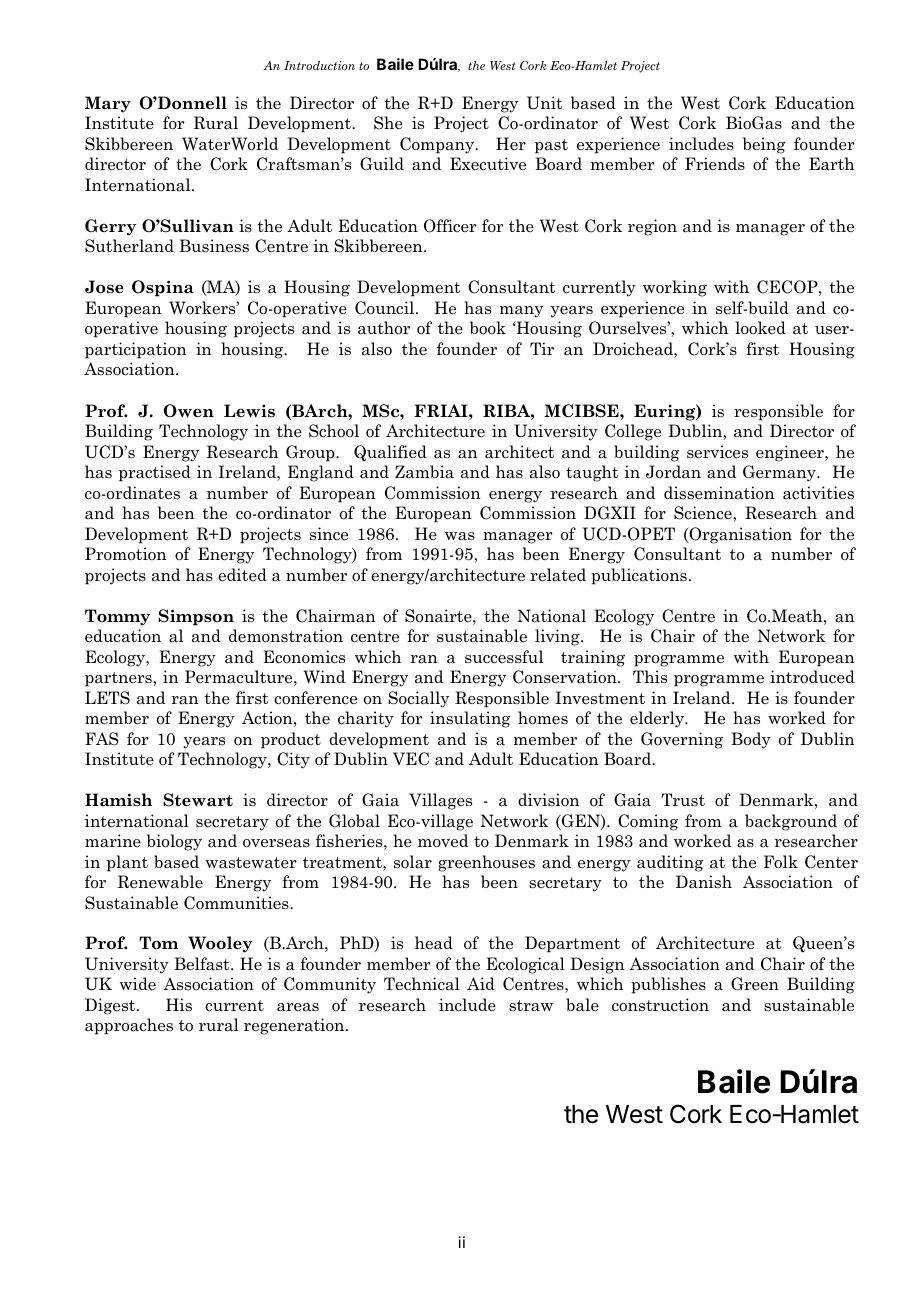 Image resolution: width=924 pixels, height=1308 pixels. Describe the element at coordinates (751, 740) in the screenshot. I see `Body` at that location.
